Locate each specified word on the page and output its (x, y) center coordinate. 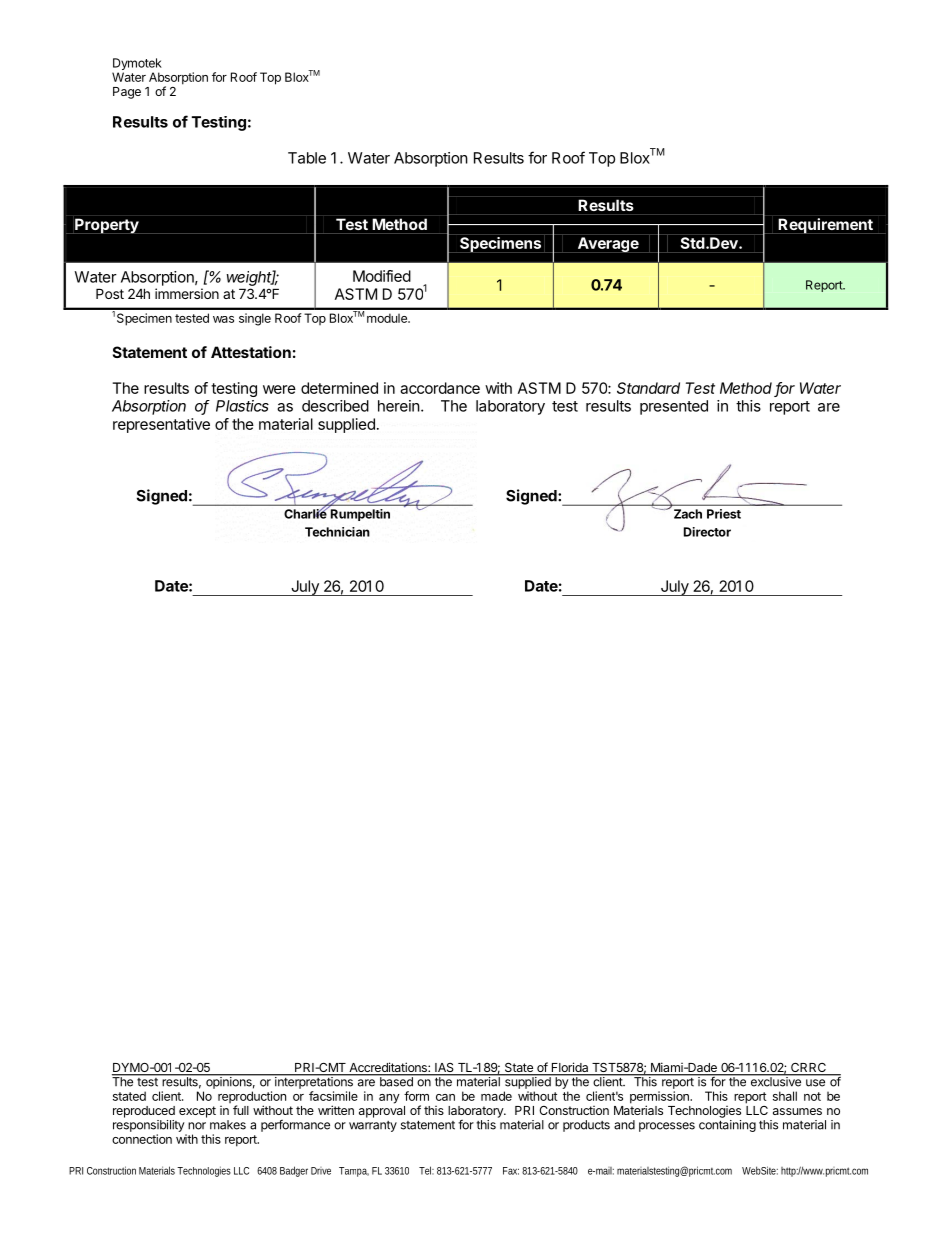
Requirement (826, 226)
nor (197, 1126)
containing (727, 1126)
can (445, 1097)
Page (127, 93)
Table (307, 158)
